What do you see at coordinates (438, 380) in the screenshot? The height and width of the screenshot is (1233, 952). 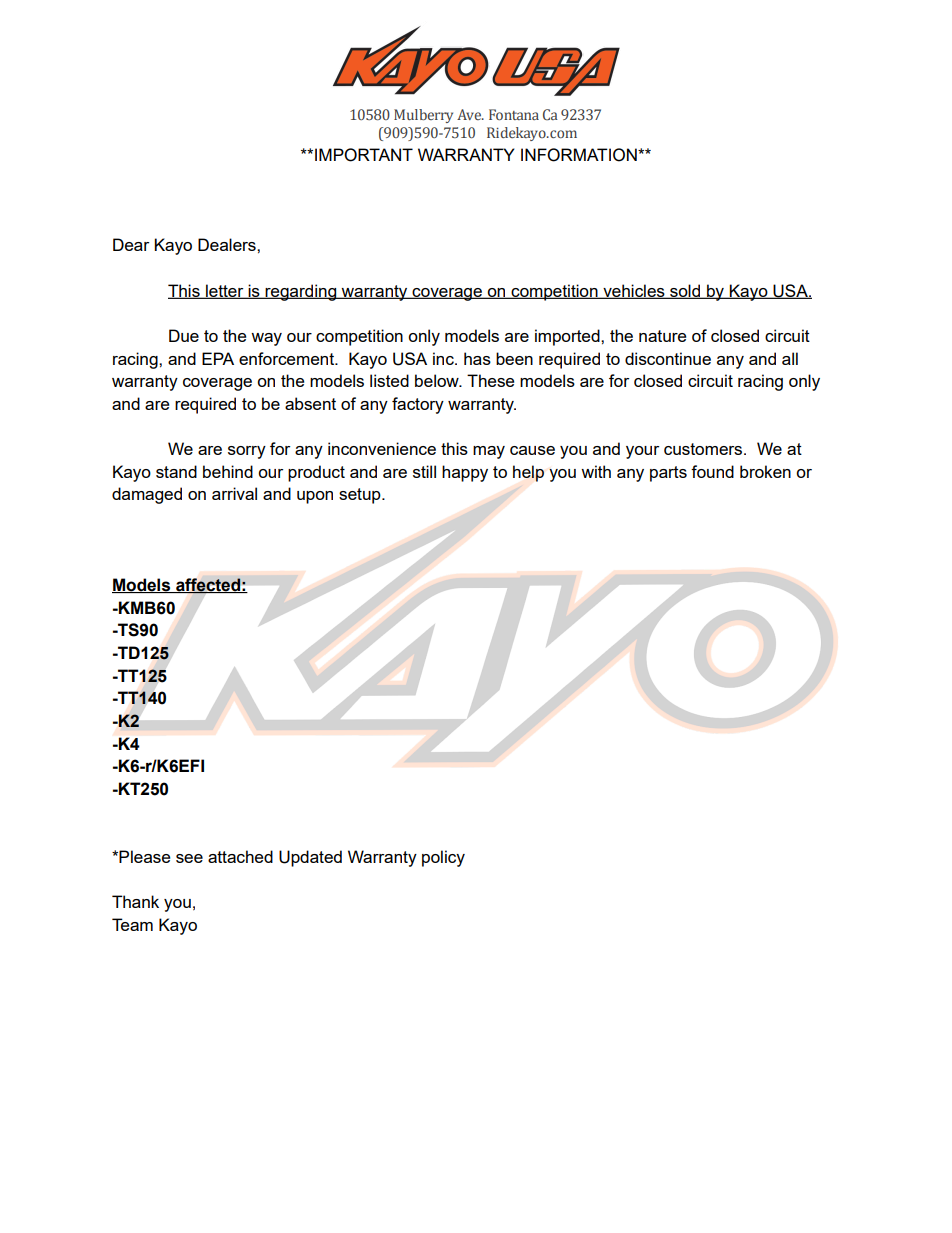 I see `below` at bounding box center [438, 380].
